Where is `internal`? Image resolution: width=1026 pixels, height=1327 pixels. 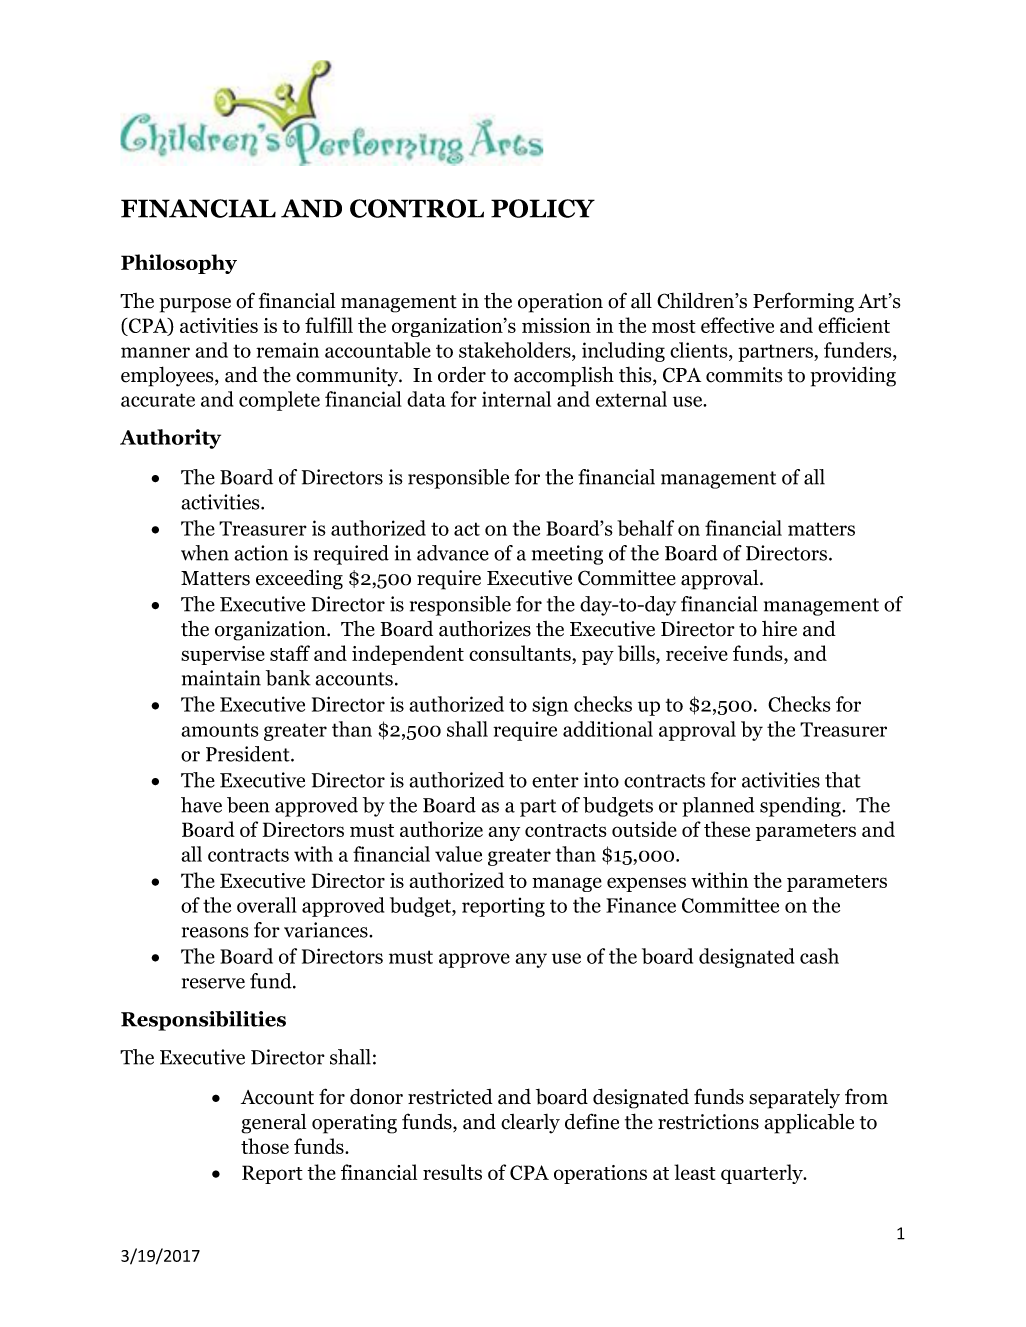
internal is located at coordinates (516, 399).
